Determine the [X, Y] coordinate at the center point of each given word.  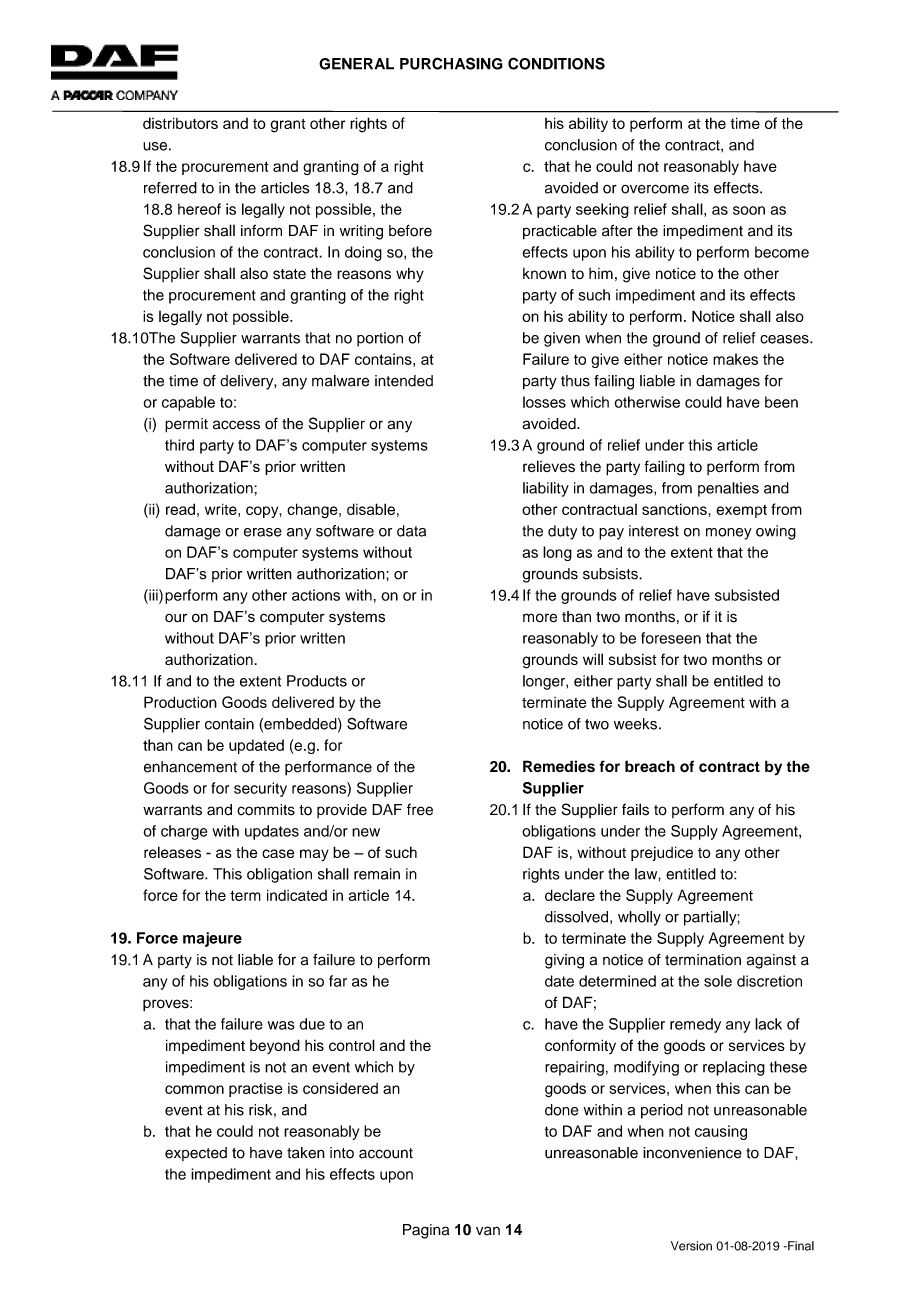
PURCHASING [451, 63]
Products [317, 681]
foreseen [671, 638]
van [488, 1231]
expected [196, 1154]
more [540, 618]
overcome [655, 189]
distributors [180, 123]
